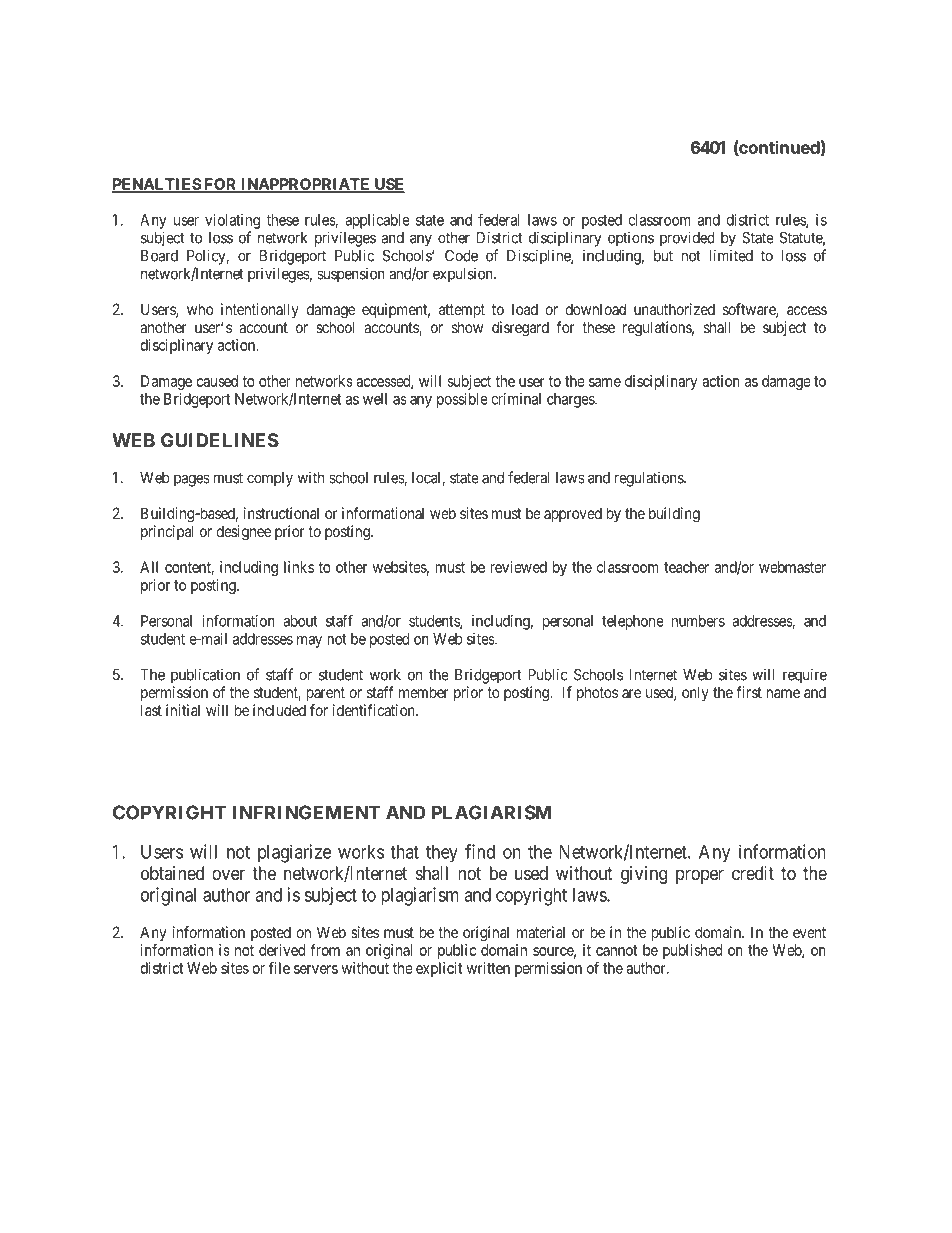 This document has width=952, height=1233. I want to click on intentionally, so click(260, 310).
